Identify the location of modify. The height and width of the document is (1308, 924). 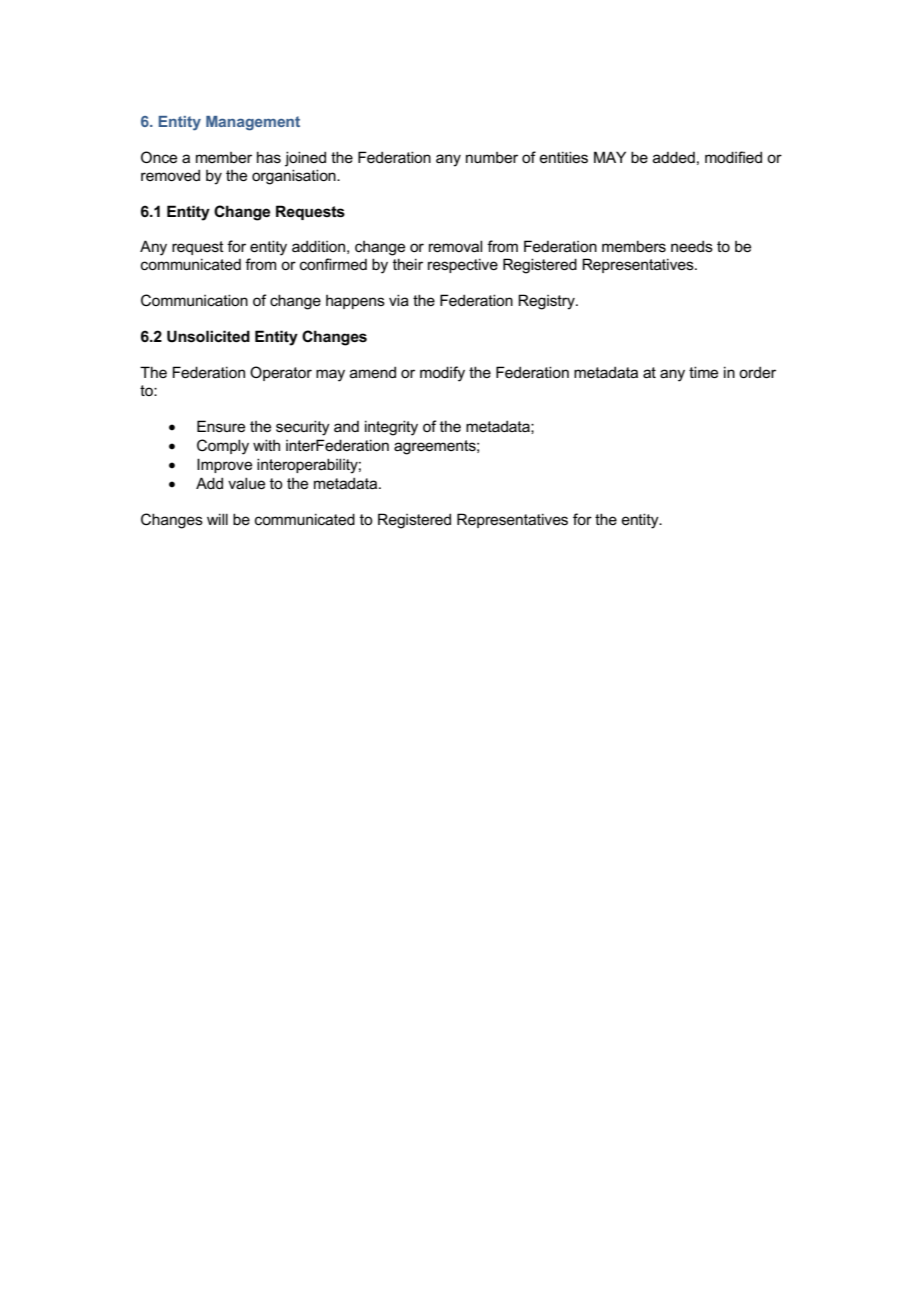
(442, 374).
